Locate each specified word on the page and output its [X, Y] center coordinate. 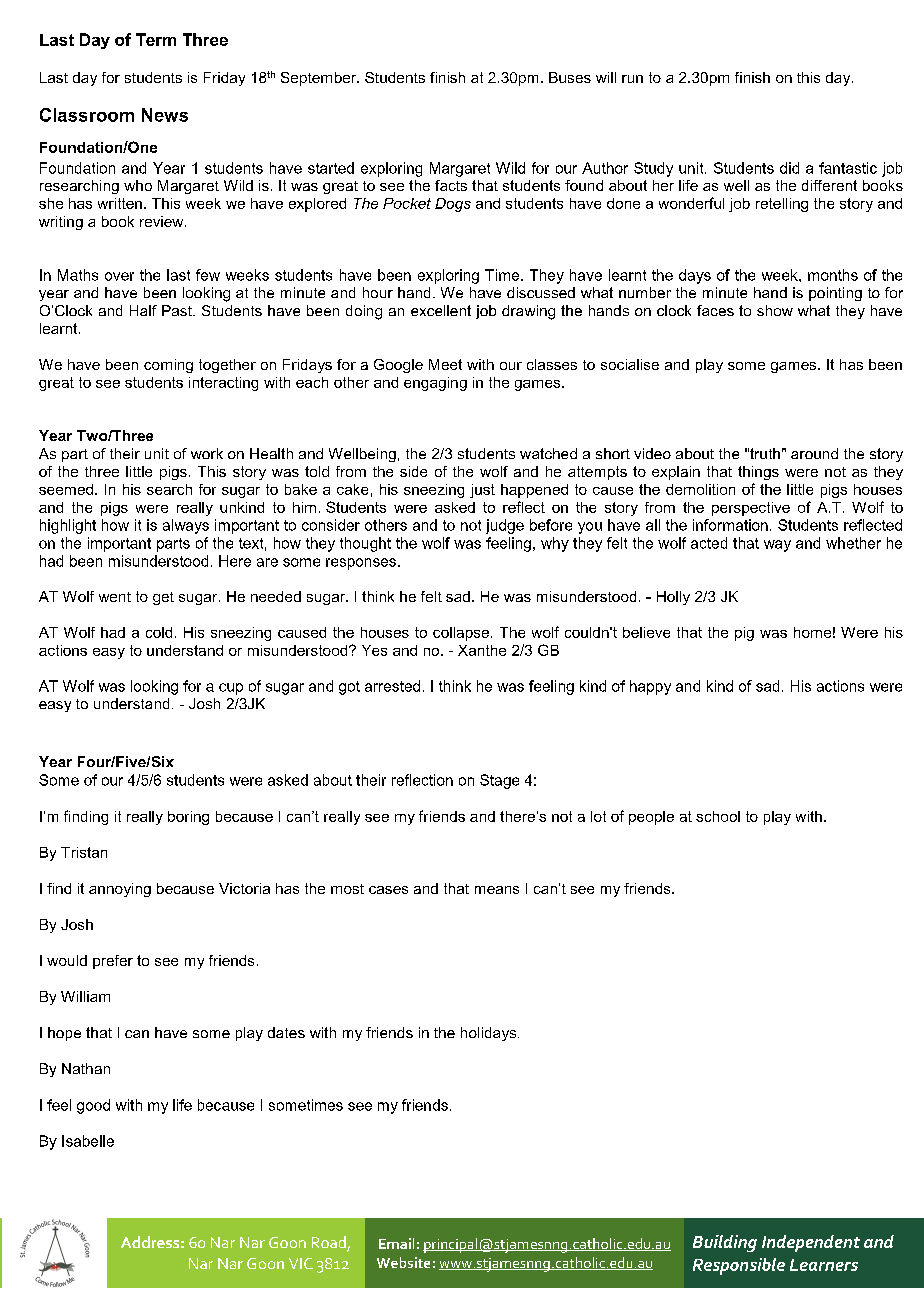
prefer [113, 962]
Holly [673, 598]
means [497, 890]
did [789, 168]
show [775, 310]
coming [168, 366]
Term [156, 39]
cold [159, 632]
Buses [570, 77]
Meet [445, 364]
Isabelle [88, 1141]
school [718, 816]
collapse [462, 634]
